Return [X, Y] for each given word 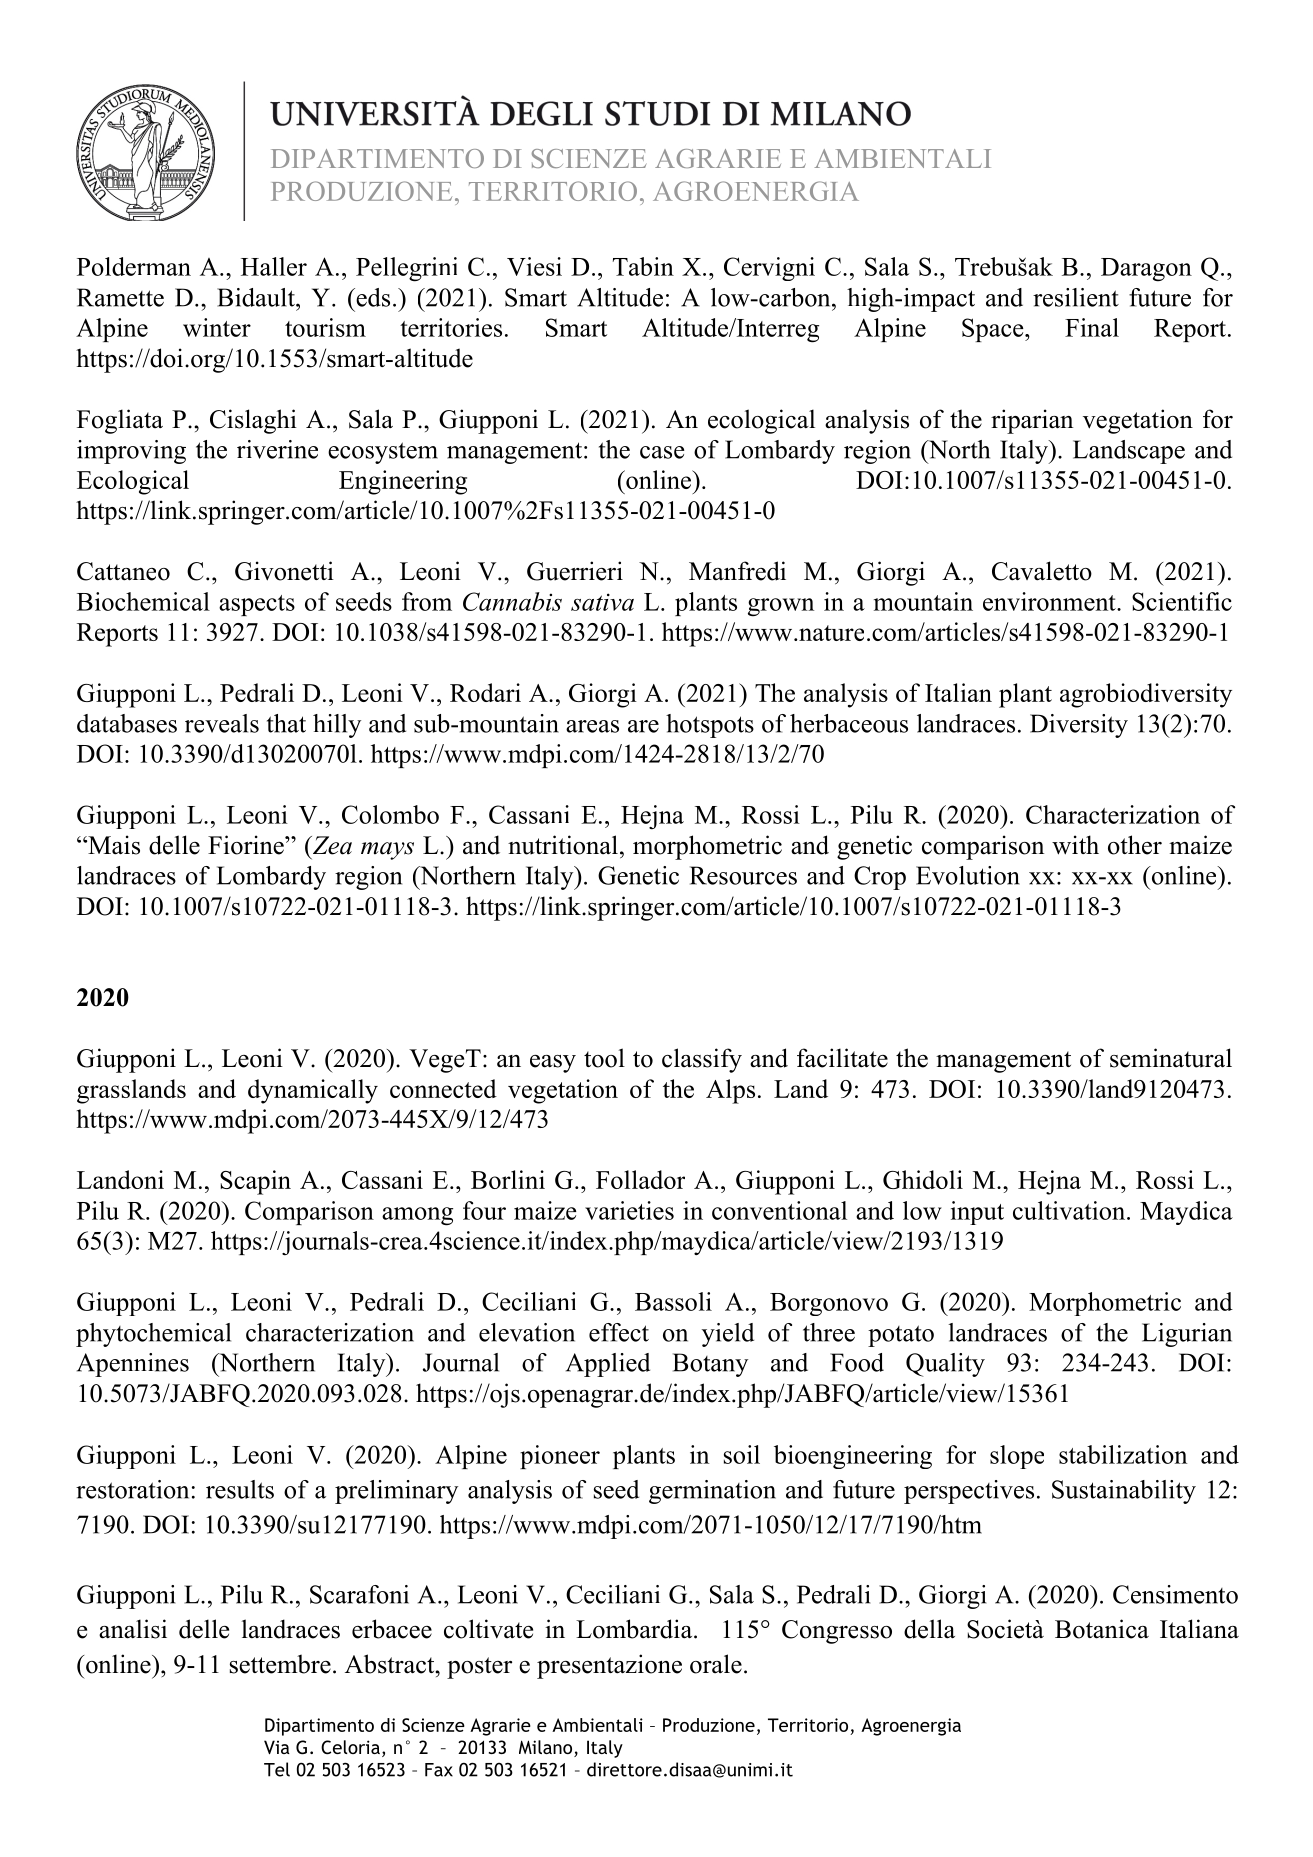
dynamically [313, 1091]
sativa [602, 602]
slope [1017, 1457]
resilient [1076, 297]
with [1075, 845]
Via [277, 1747]
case [662, 452]
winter [217, 327]
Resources [743, 875]
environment [1050, 601]
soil [742, 1454]
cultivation [1070, 1210]
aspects [257, 605]
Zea [331, 845]
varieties [629, 1210]
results [240, 1489]
